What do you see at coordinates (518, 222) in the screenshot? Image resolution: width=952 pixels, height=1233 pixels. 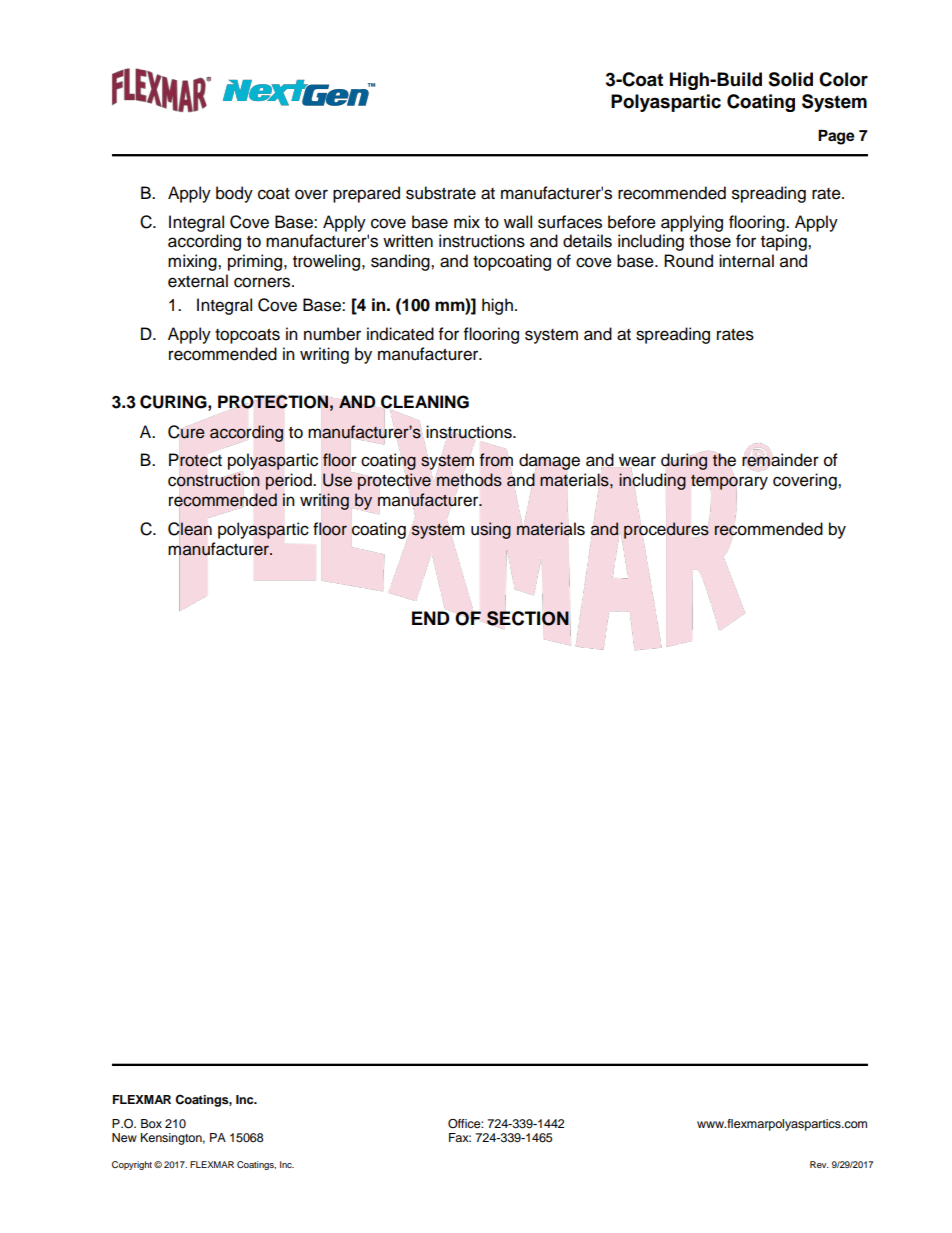 I see `wall` at bounding box center [518, 222].
